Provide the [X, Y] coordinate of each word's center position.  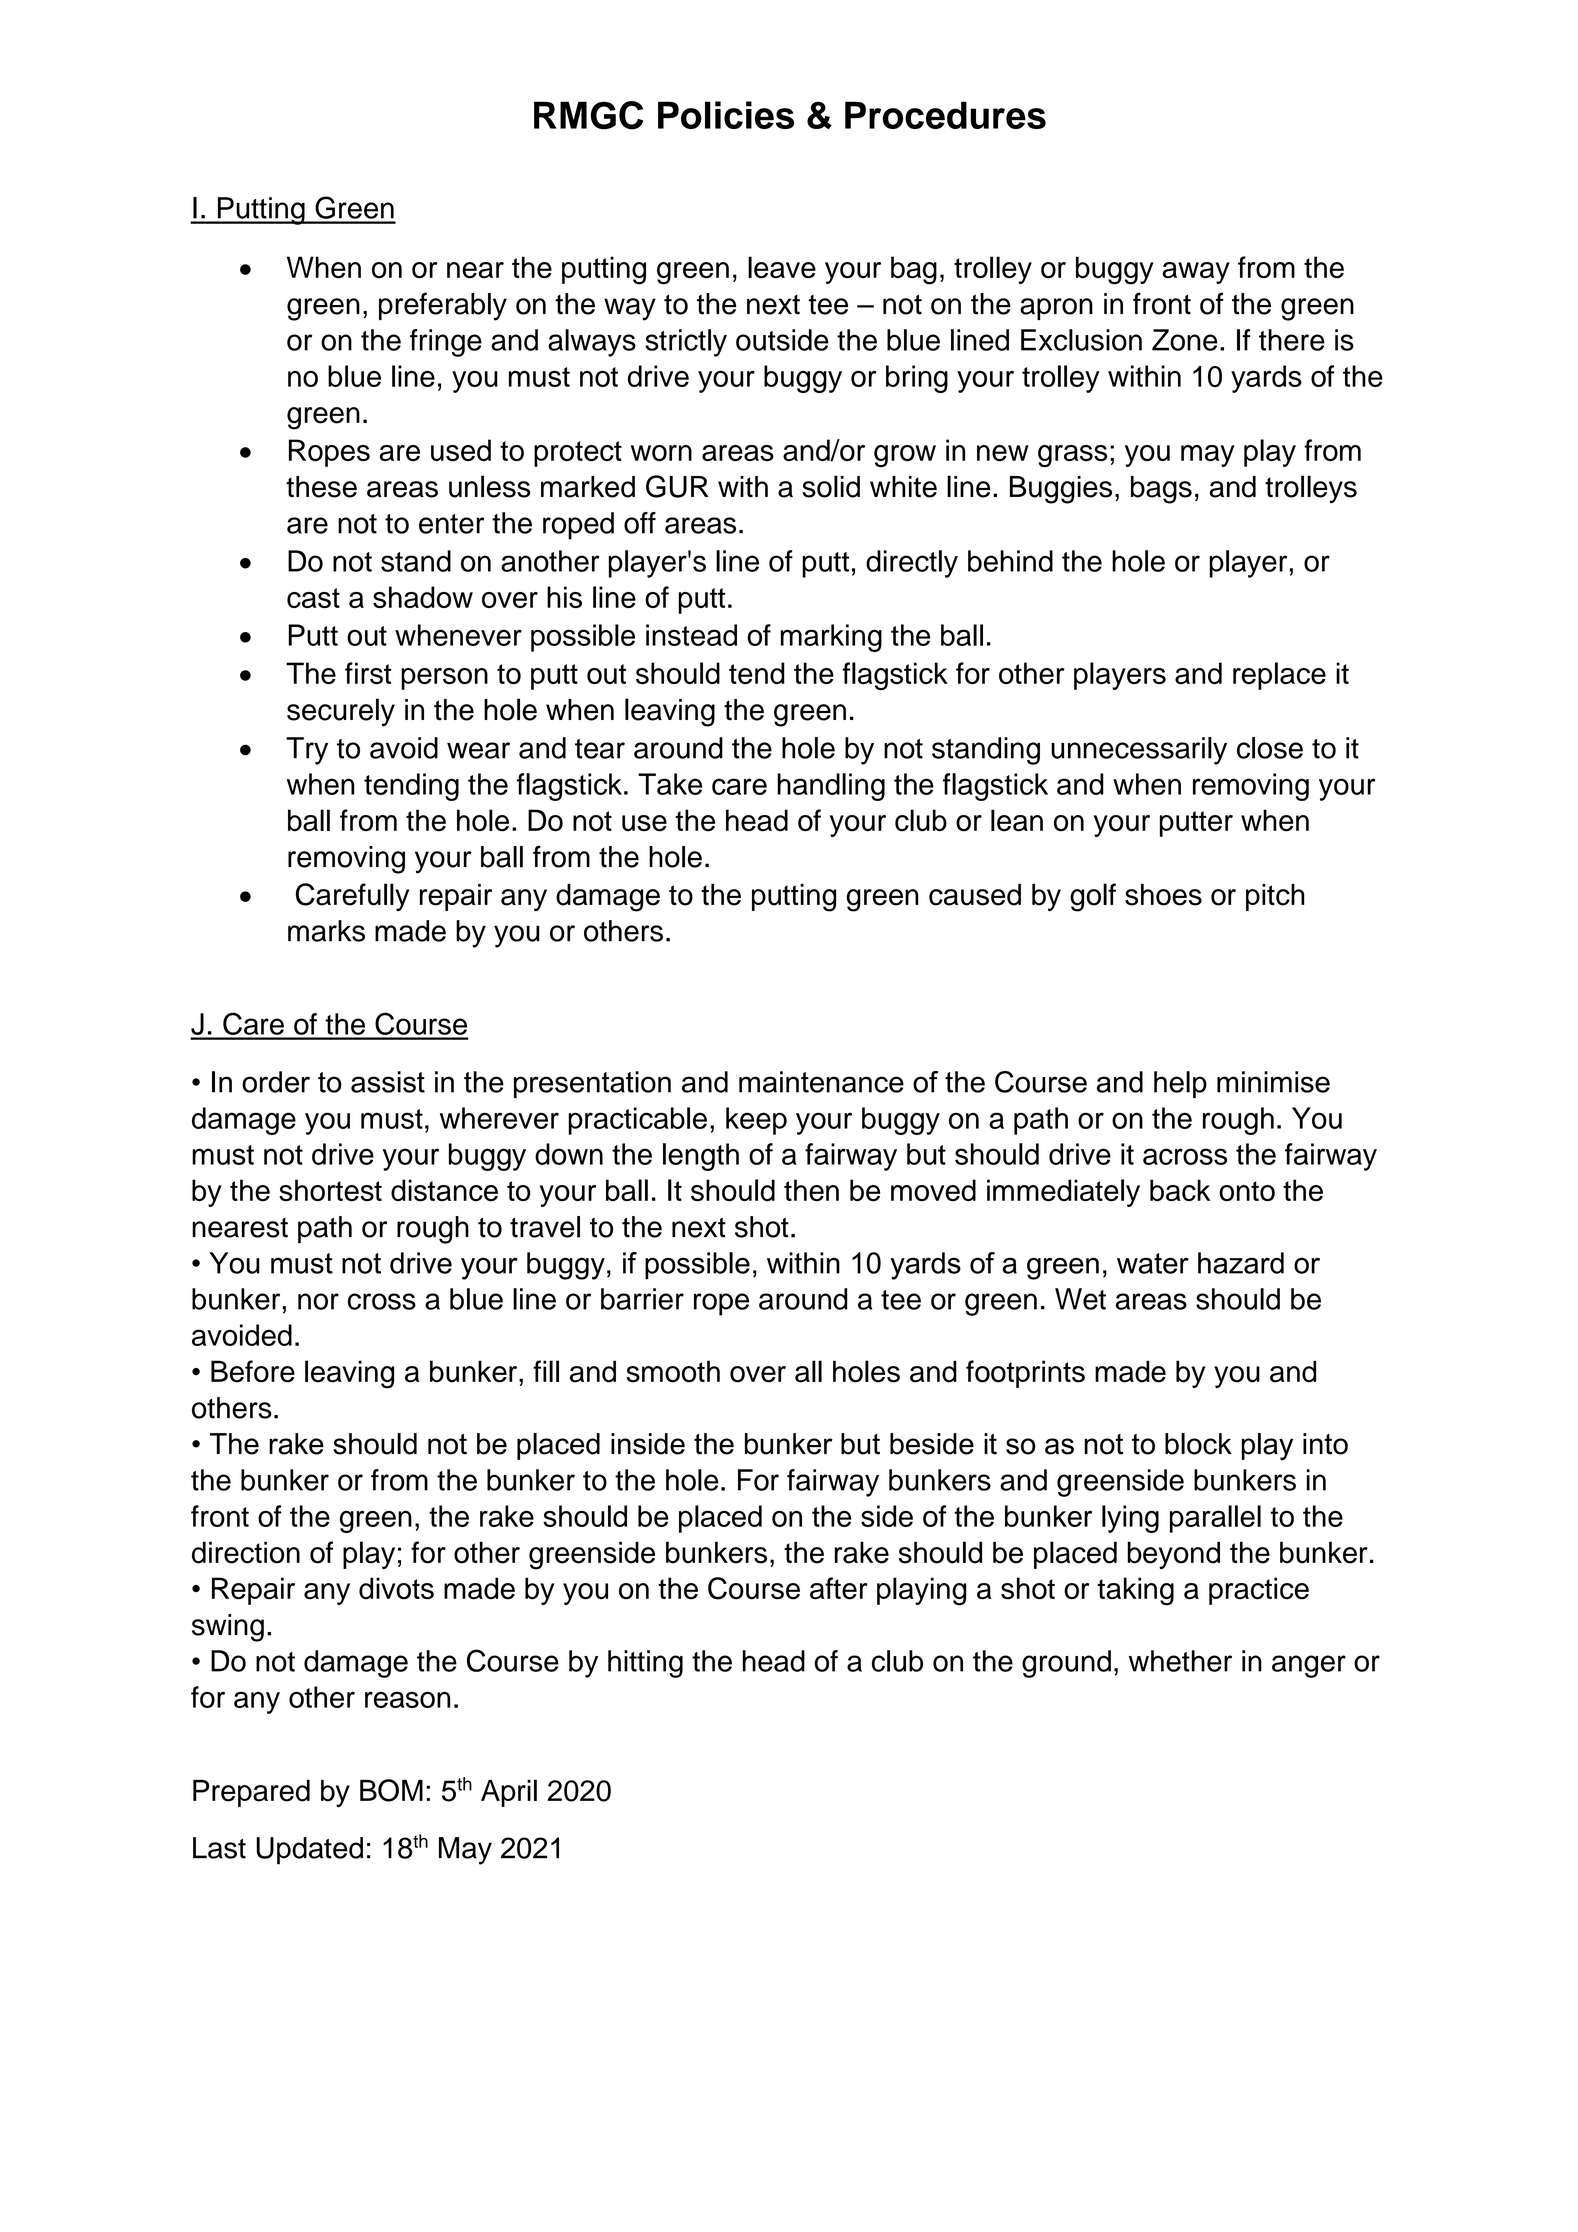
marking [831, 638]
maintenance [821, 1082]
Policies [726, 115]
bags [1161, 490]
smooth [673, 1371]
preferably [443, 306]
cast [313, 598]
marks [326, 931]
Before [253, 1371]
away [1196, 273]
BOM [391, 1790]
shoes [1163, 895]
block [1198, 1444]
